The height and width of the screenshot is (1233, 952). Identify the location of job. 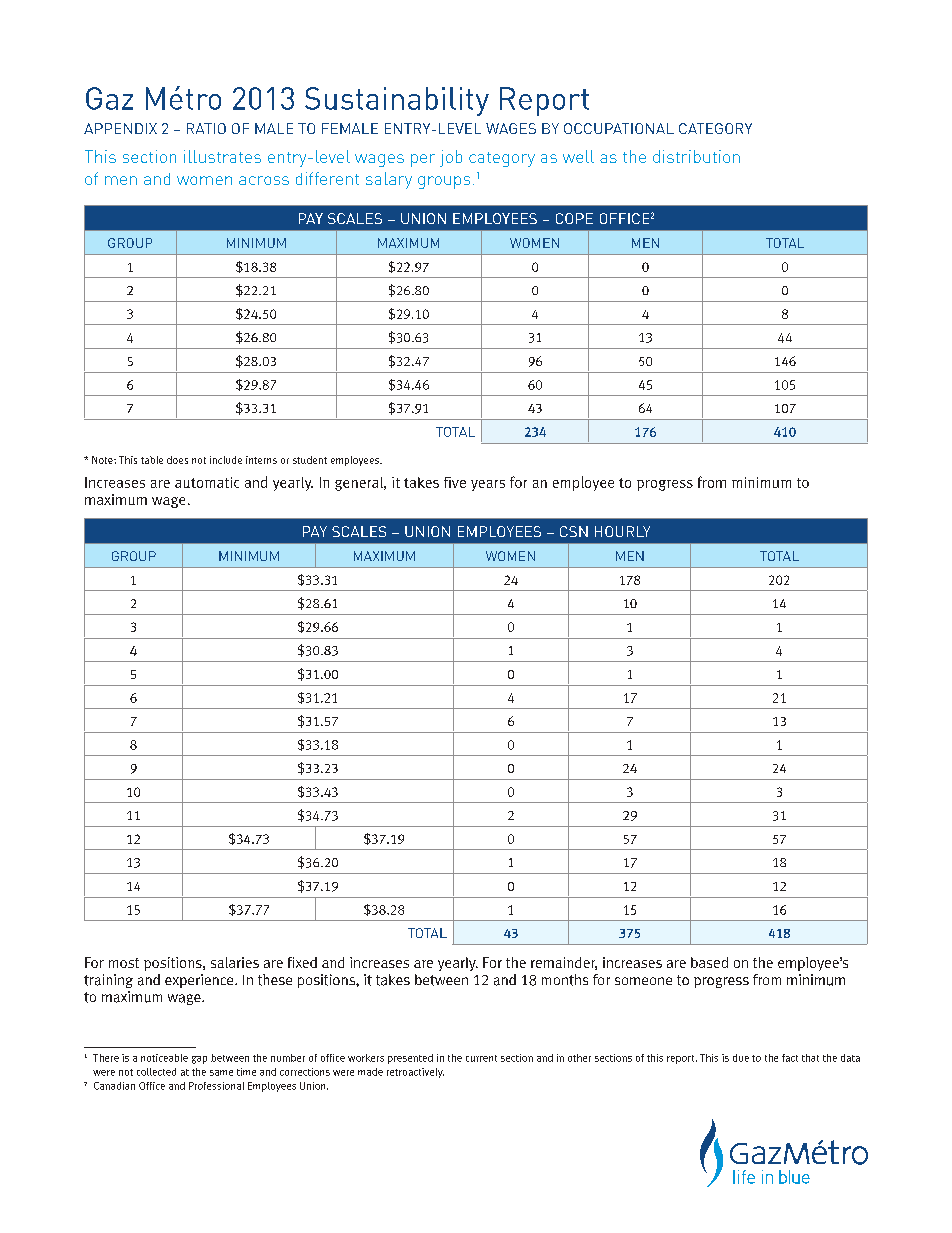
(451, 158).
